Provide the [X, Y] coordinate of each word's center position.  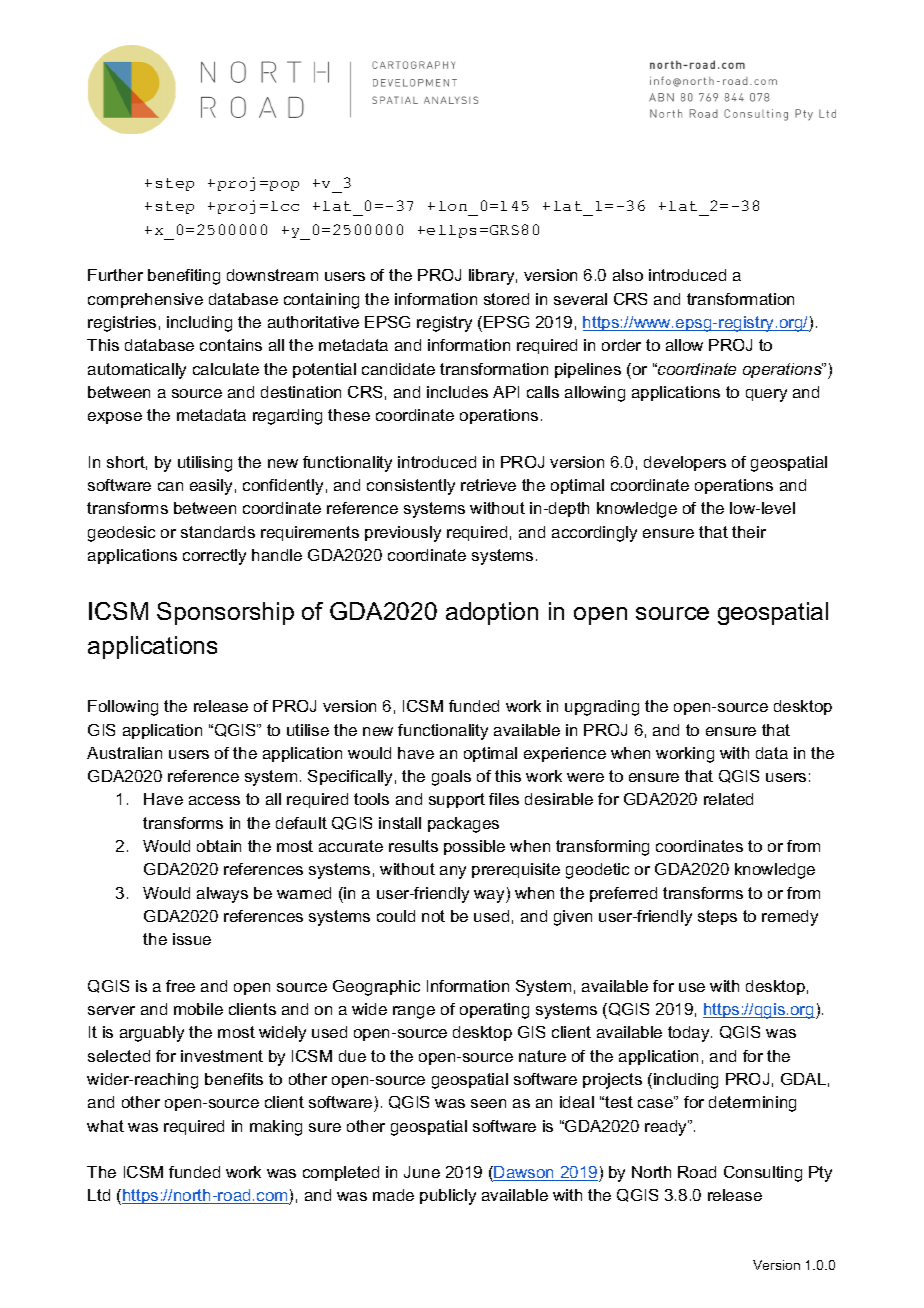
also [628, 275]
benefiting [184, 277]
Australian [124, 753]
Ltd [99, 1195]
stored [506, 299]
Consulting [763, 1174]
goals [451, 778]
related [728, 799]
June [422, 1172]
